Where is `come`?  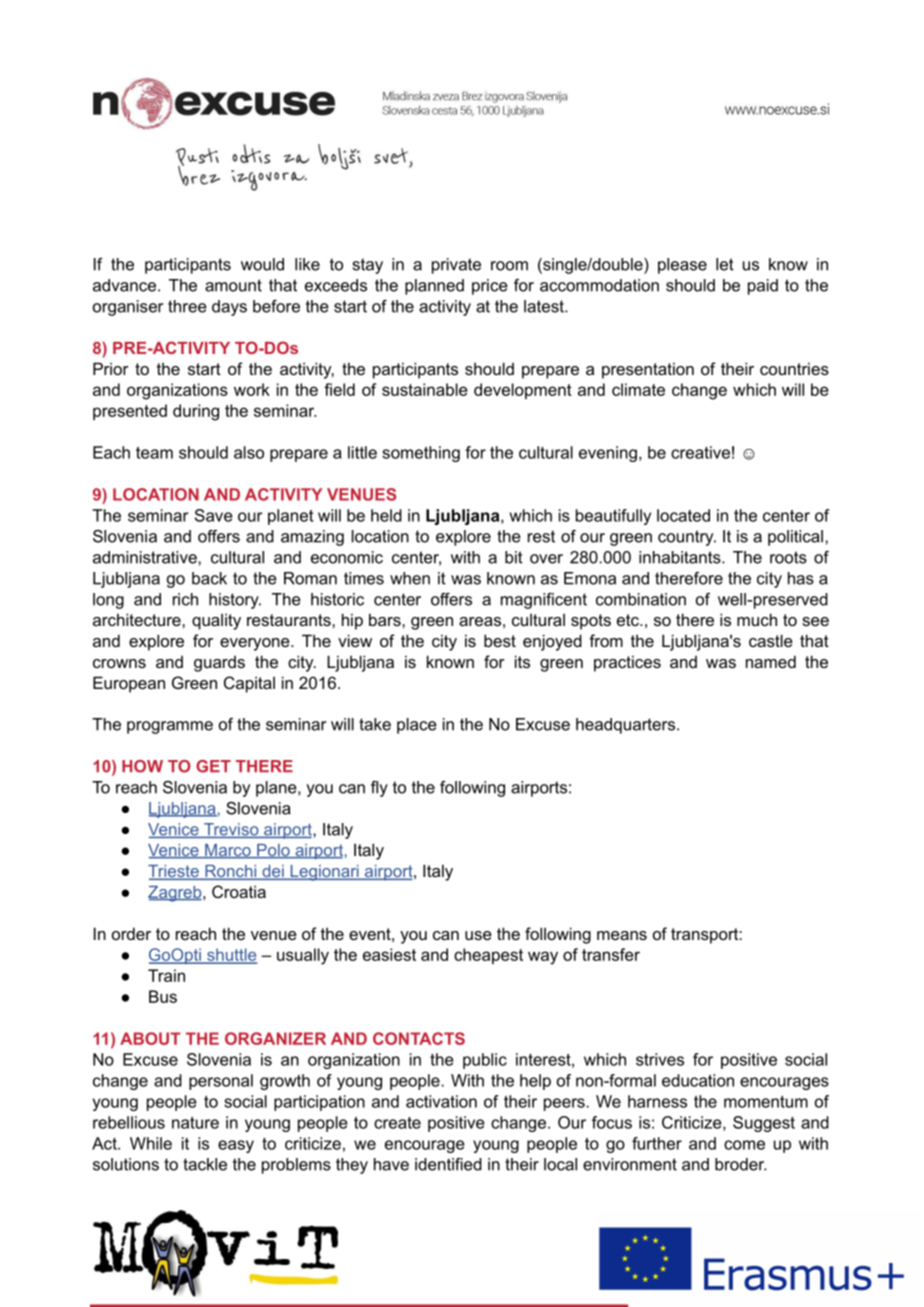 come is located at coordinates (744, 1145).
